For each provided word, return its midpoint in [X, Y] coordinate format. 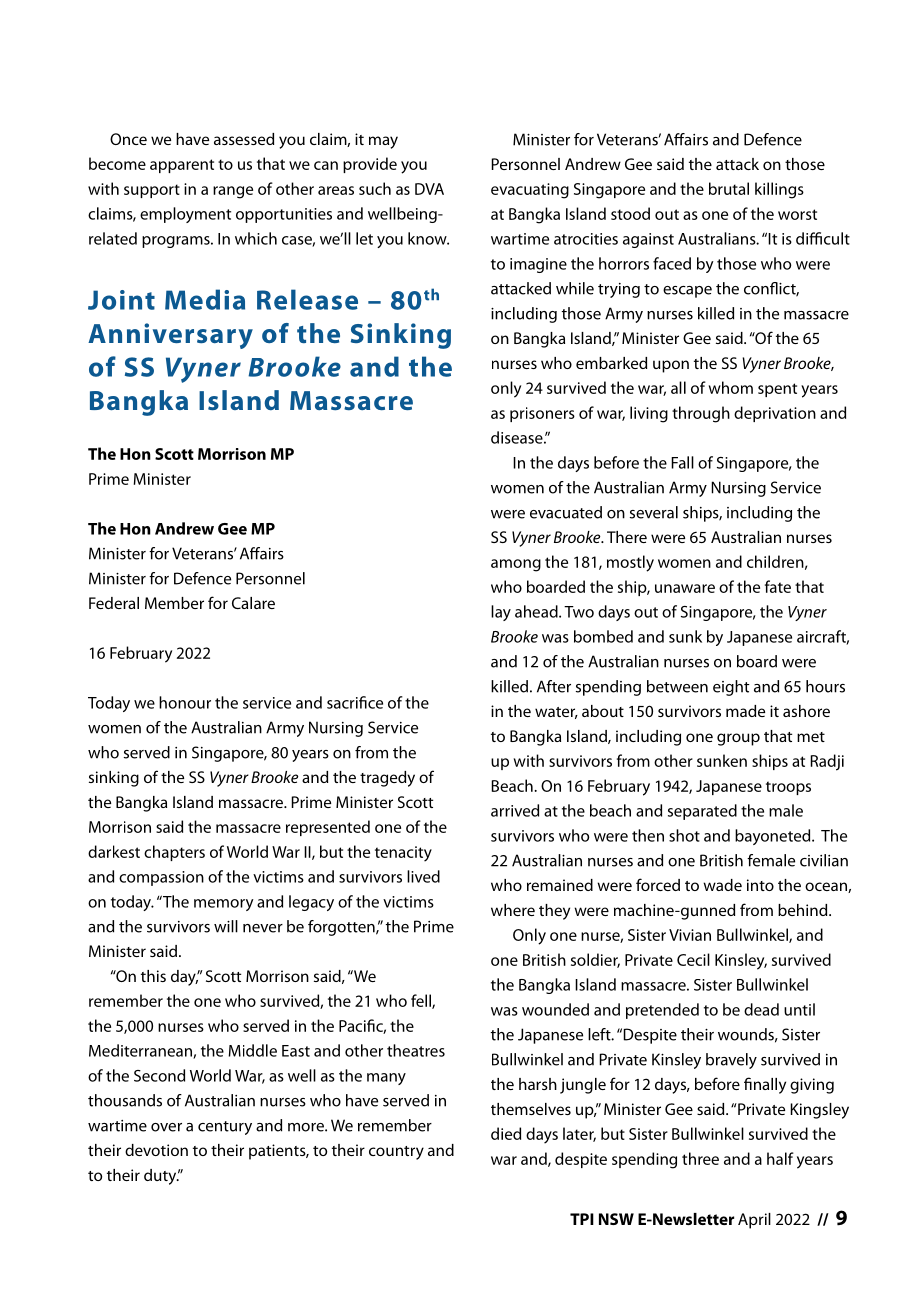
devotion [156, 1150]
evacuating [530, 191]
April [754, 1221]
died [506, 1133]
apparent [182, 166]
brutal [729, 188]
